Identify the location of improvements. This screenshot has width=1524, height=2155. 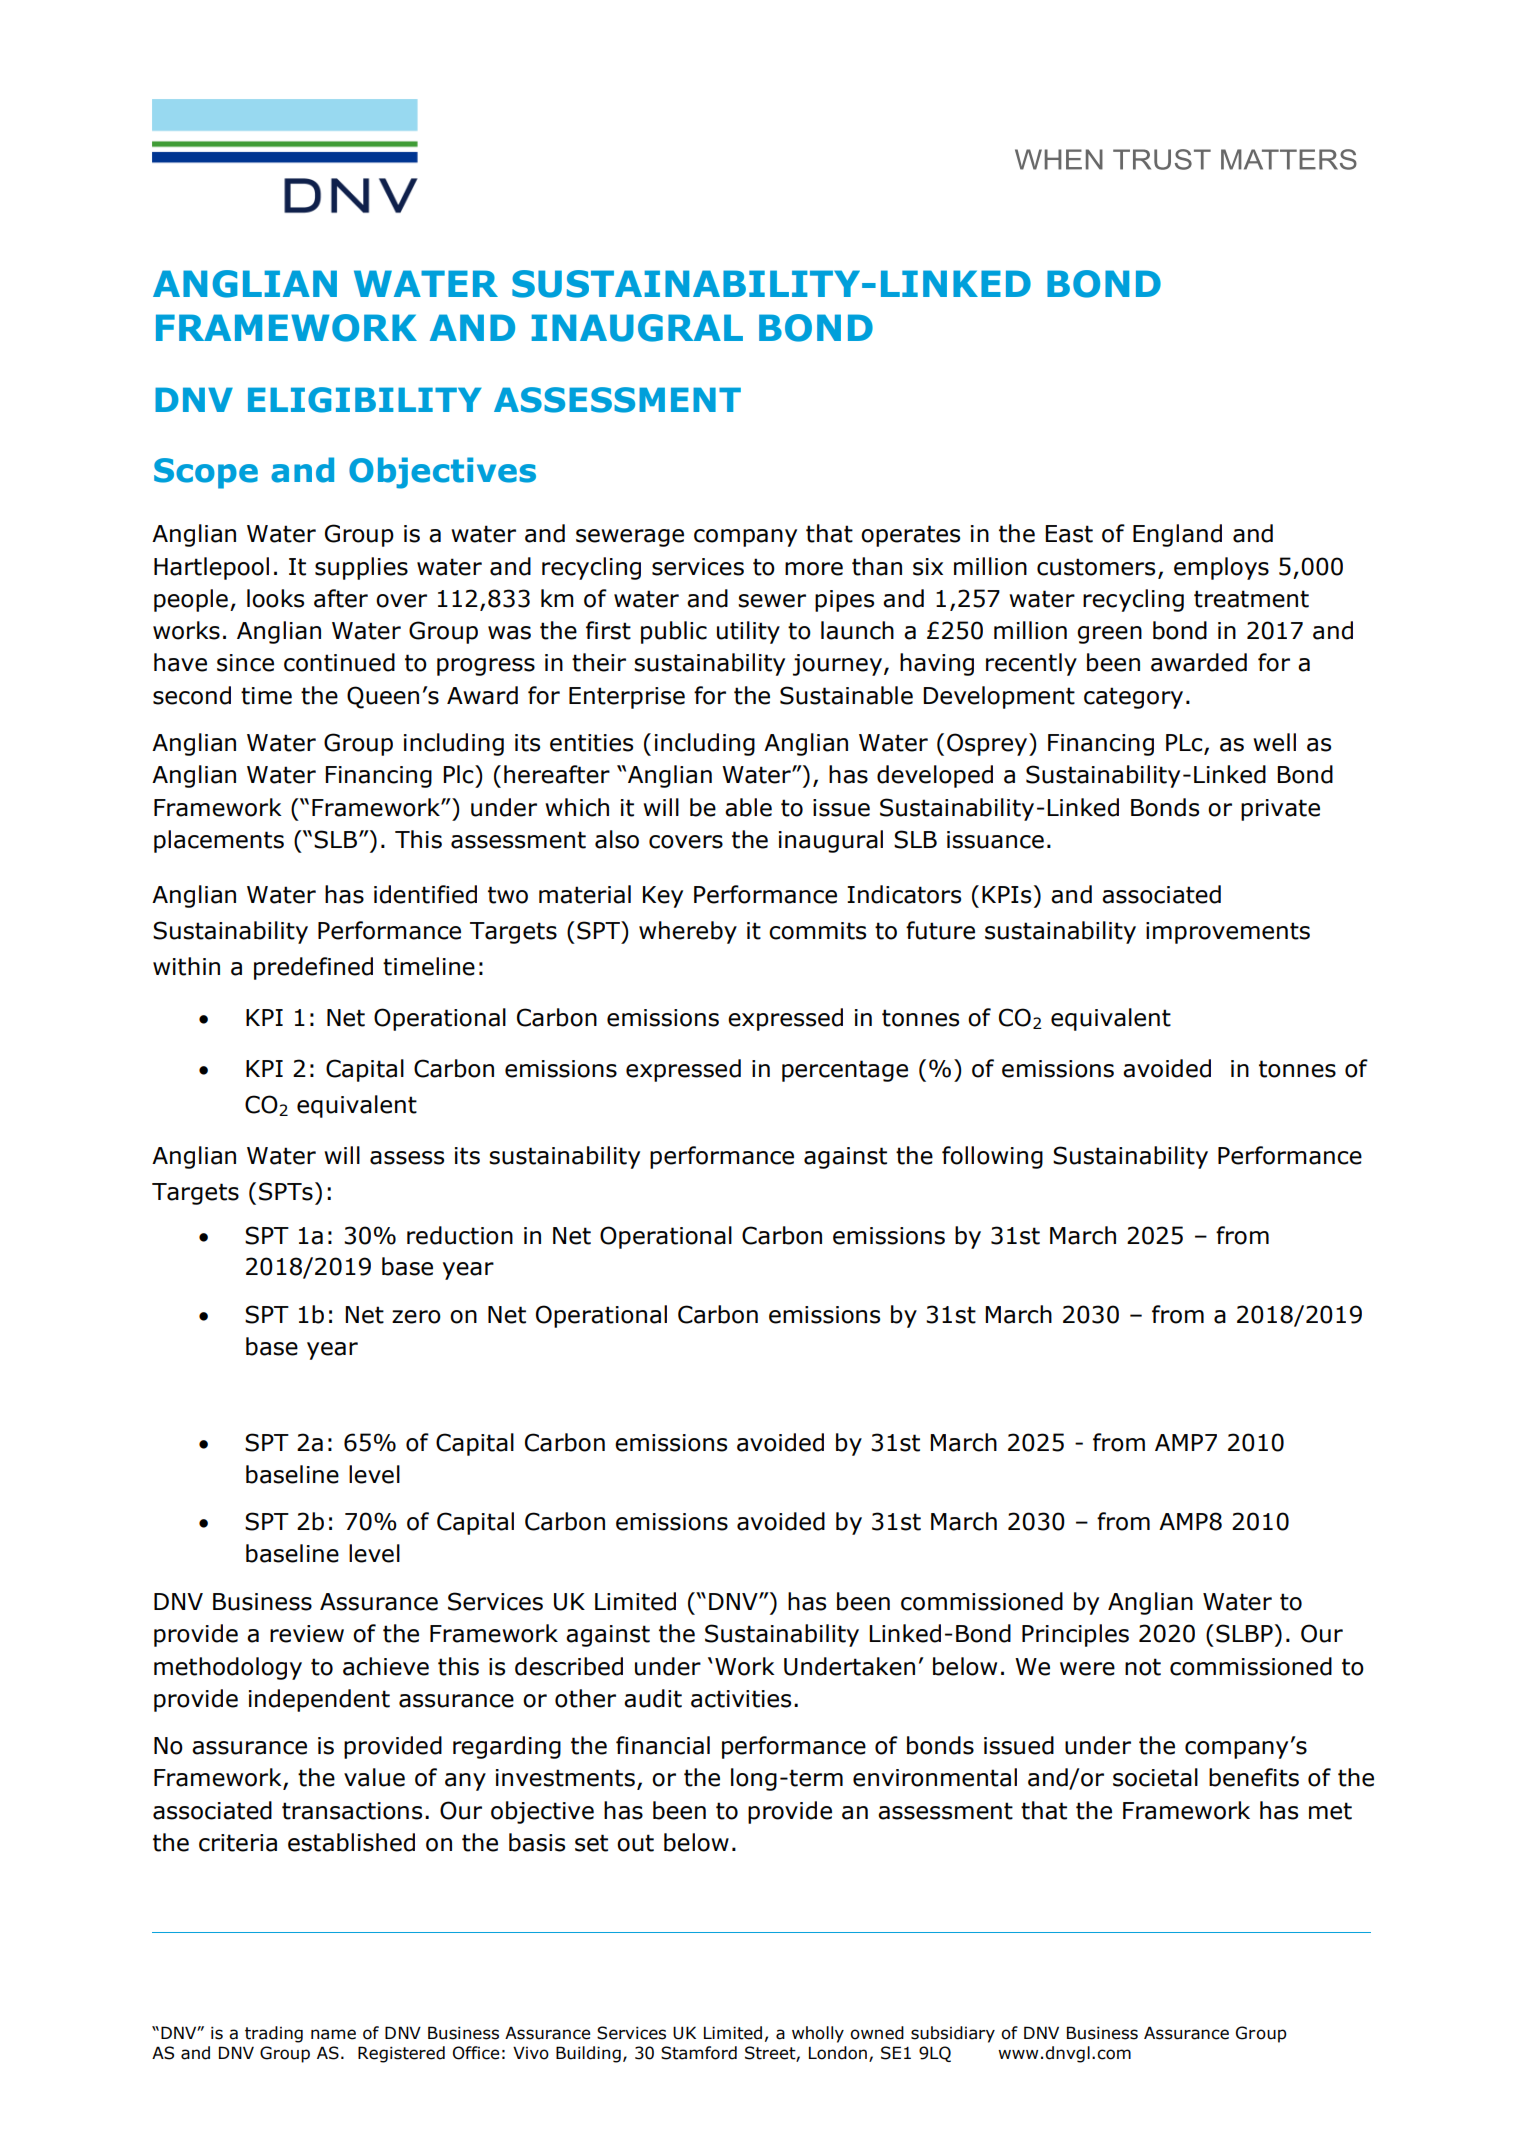
(1228, 933).
